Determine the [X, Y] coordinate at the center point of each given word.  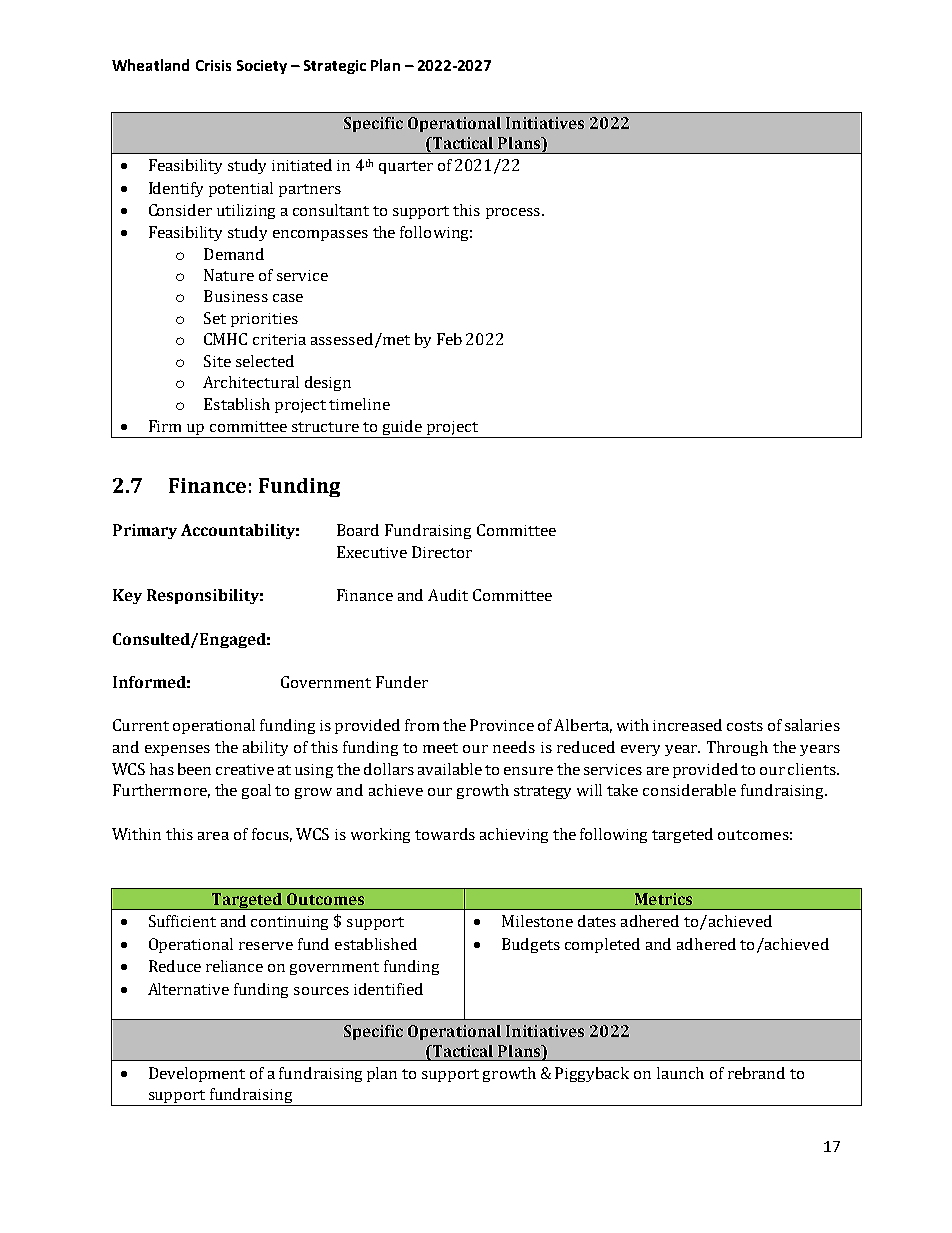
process [513, 213]
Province [502, 725]
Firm [165, 426]
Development [197, 1074]
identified [388, 989]
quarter [406, 167]
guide [402, 429]
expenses [177, 750]
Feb [449, 339]
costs [745, 726]
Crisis [213, 65]
